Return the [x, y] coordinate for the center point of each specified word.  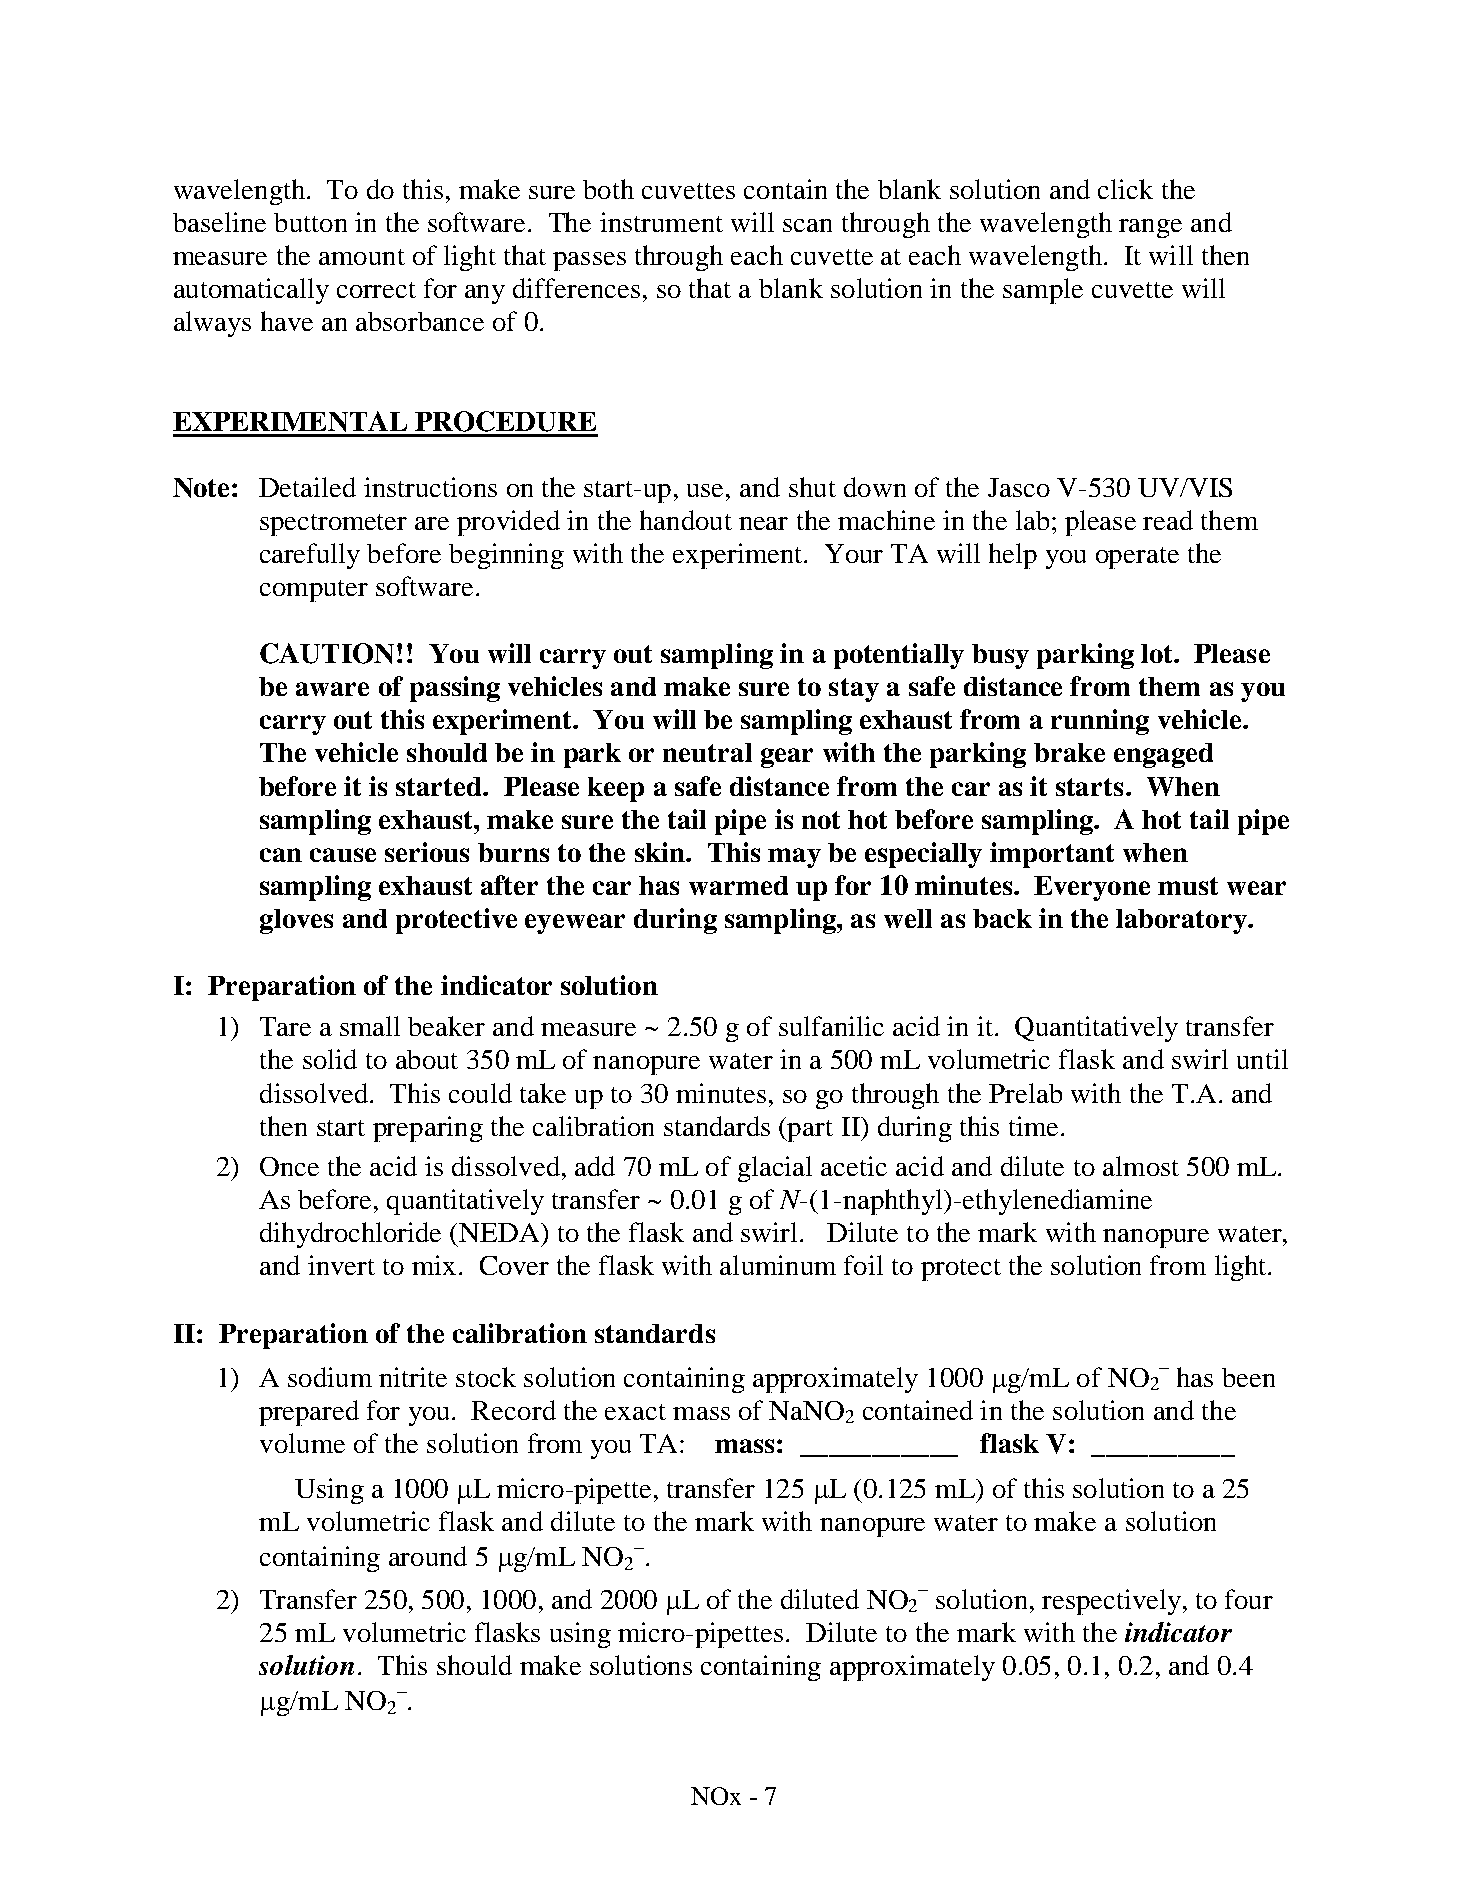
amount [362, 257]
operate [1137, 558]
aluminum [778, 1265]
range [1150, 228]
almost [1141, 1166]
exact [635, 1412]
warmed [738, 885]
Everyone [1092, 888]
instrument [661, 222]
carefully [310, 556]
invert [341, 1265]
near [763, 523]
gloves [296, 921]
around [428, 1556]
